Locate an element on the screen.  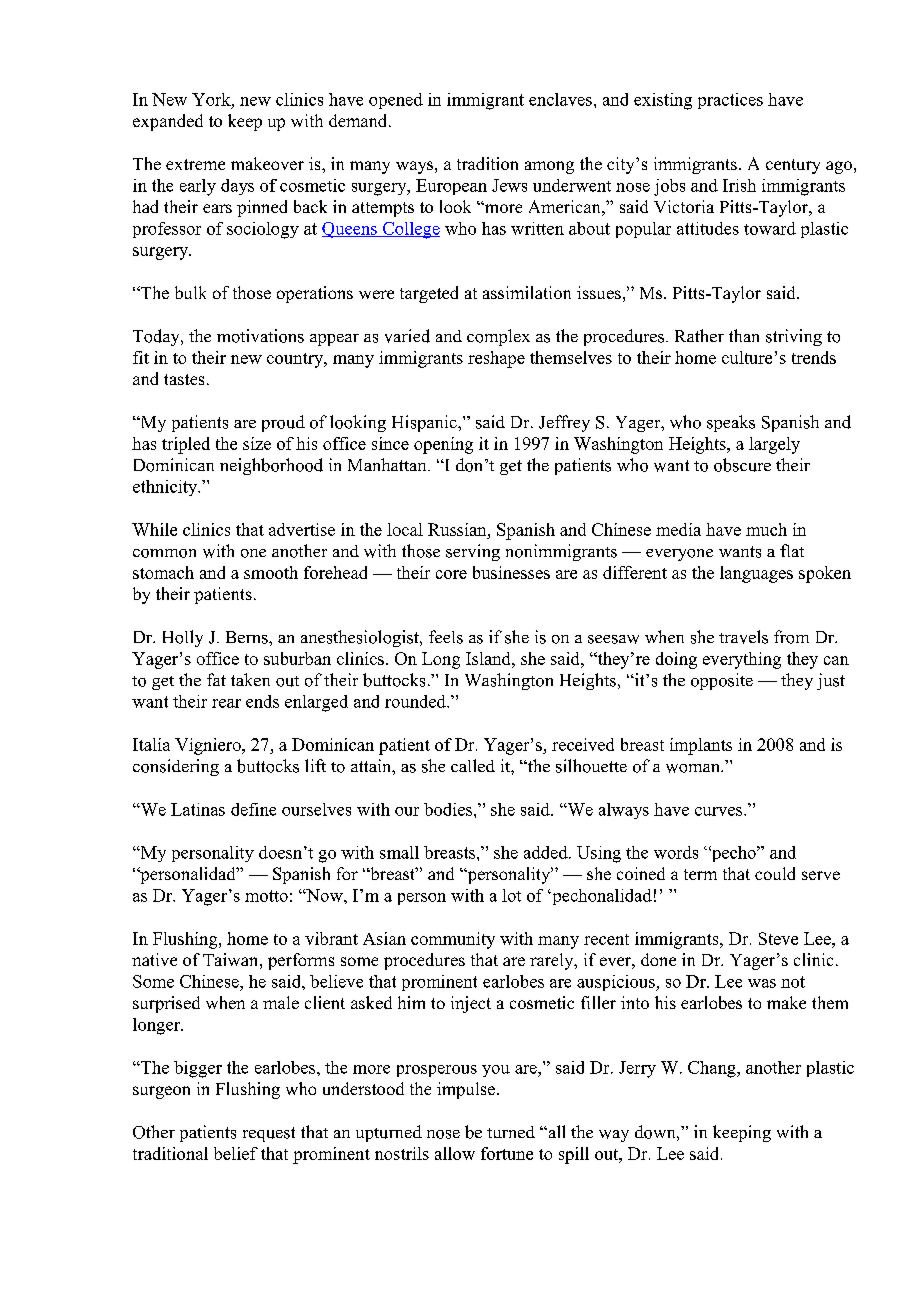
belief is located at coordinates (236, 1153).
